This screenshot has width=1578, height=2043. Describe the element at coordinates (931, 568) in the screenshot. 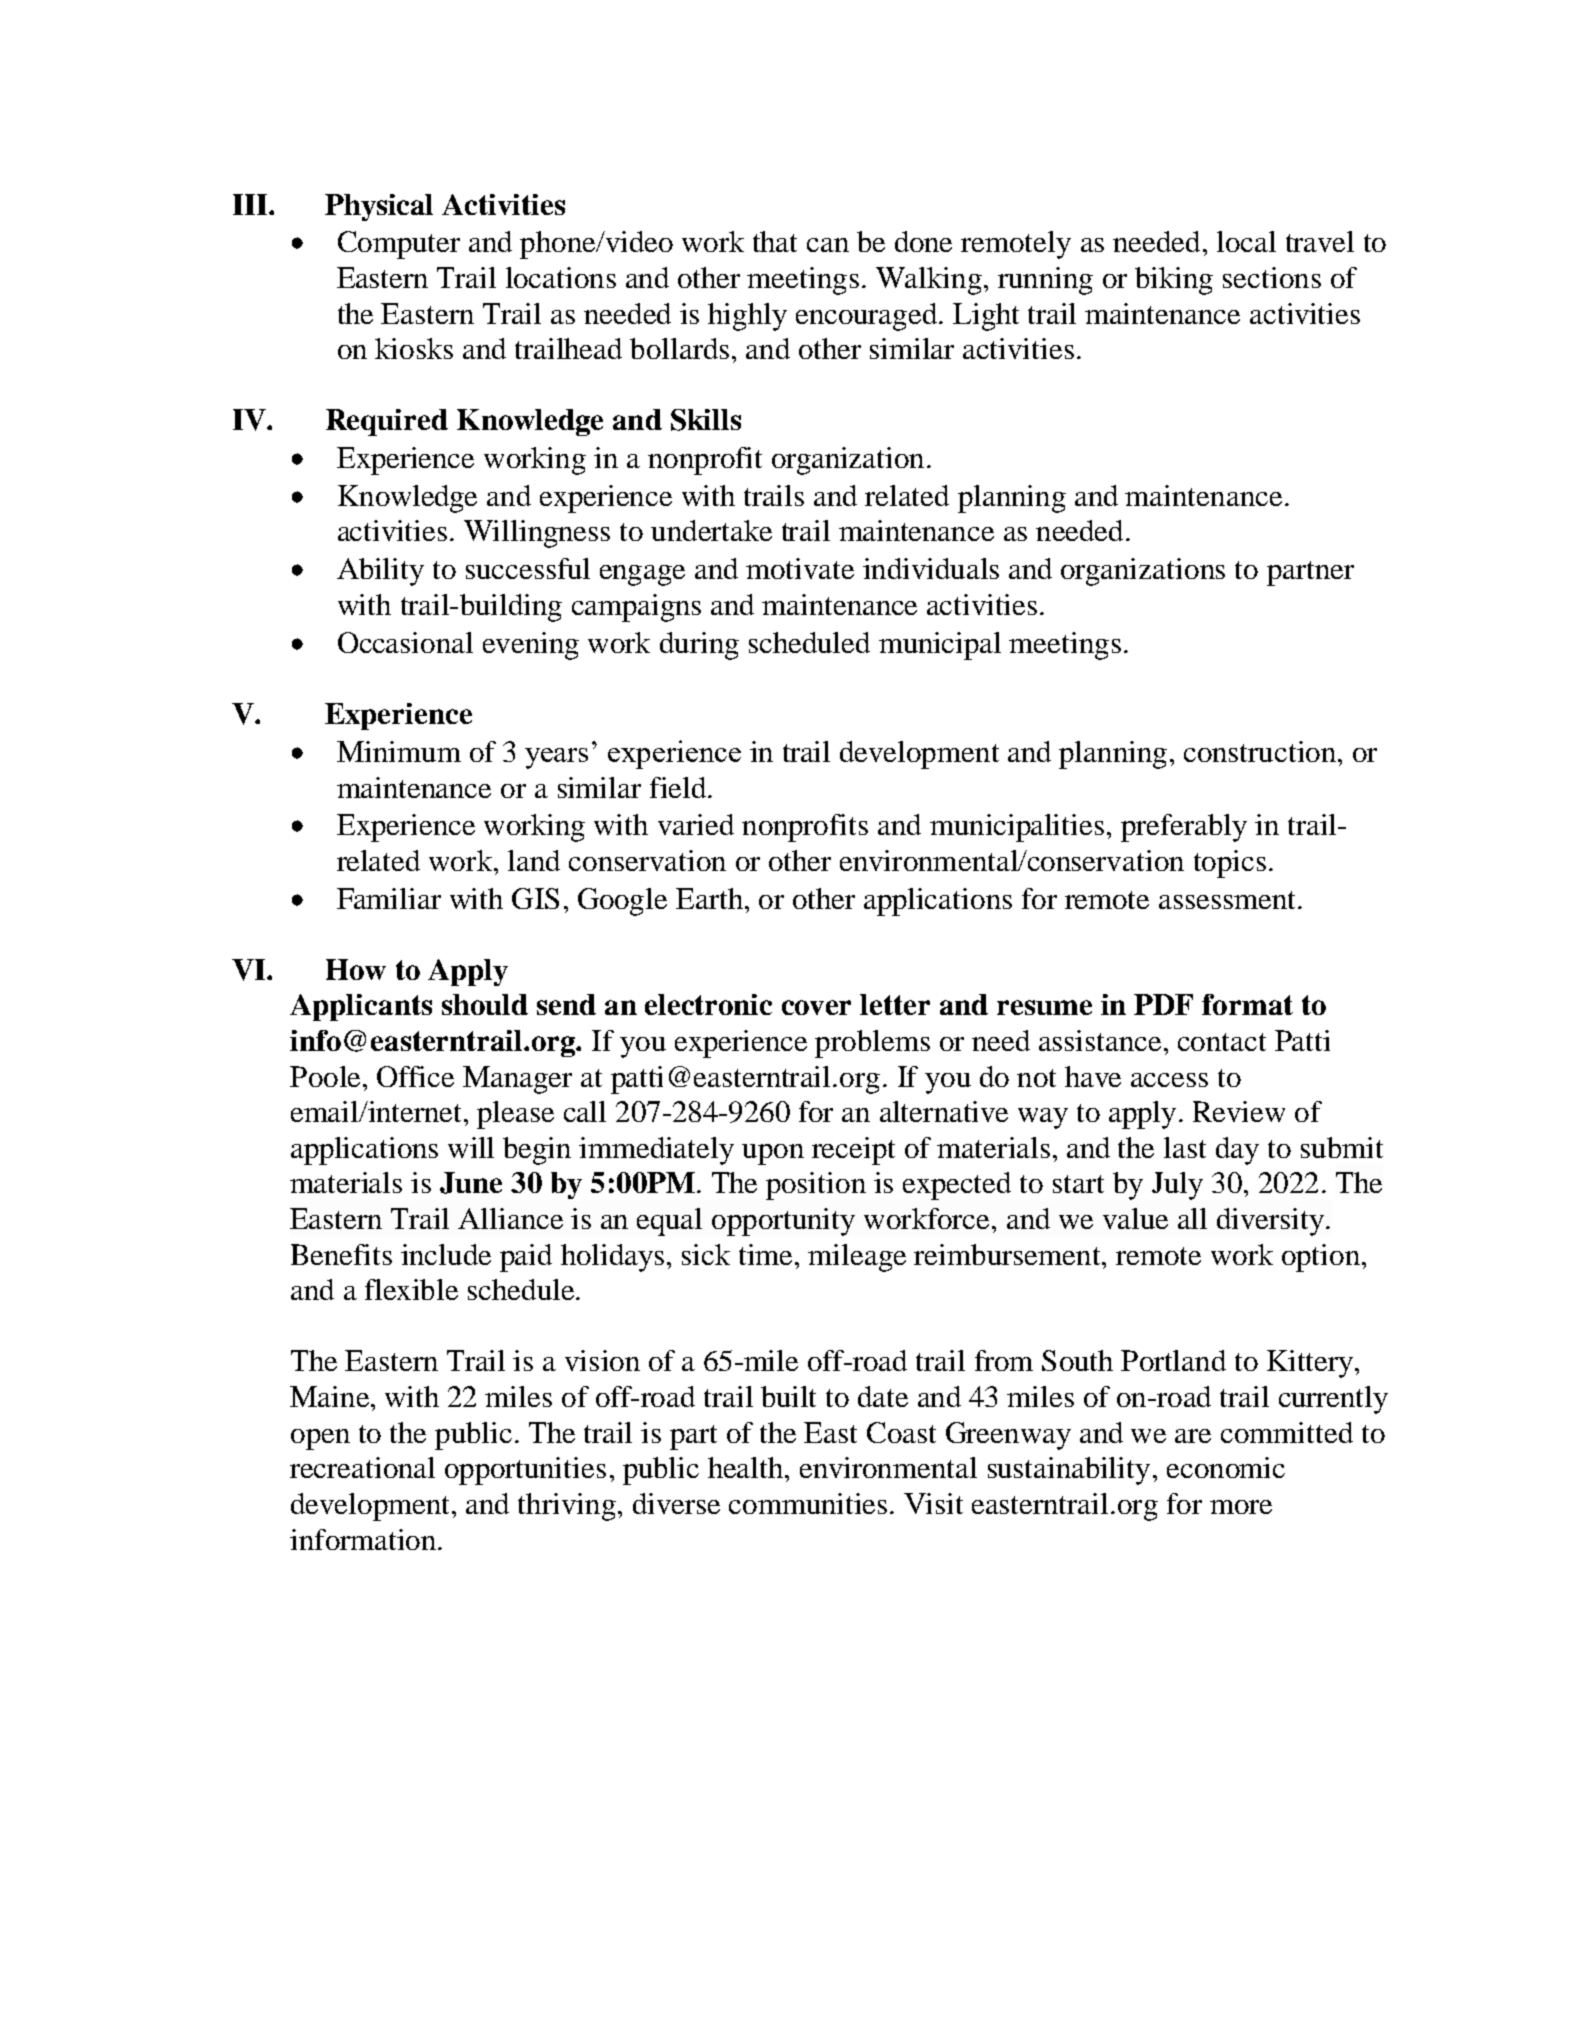

I see `individuals` at that location.
